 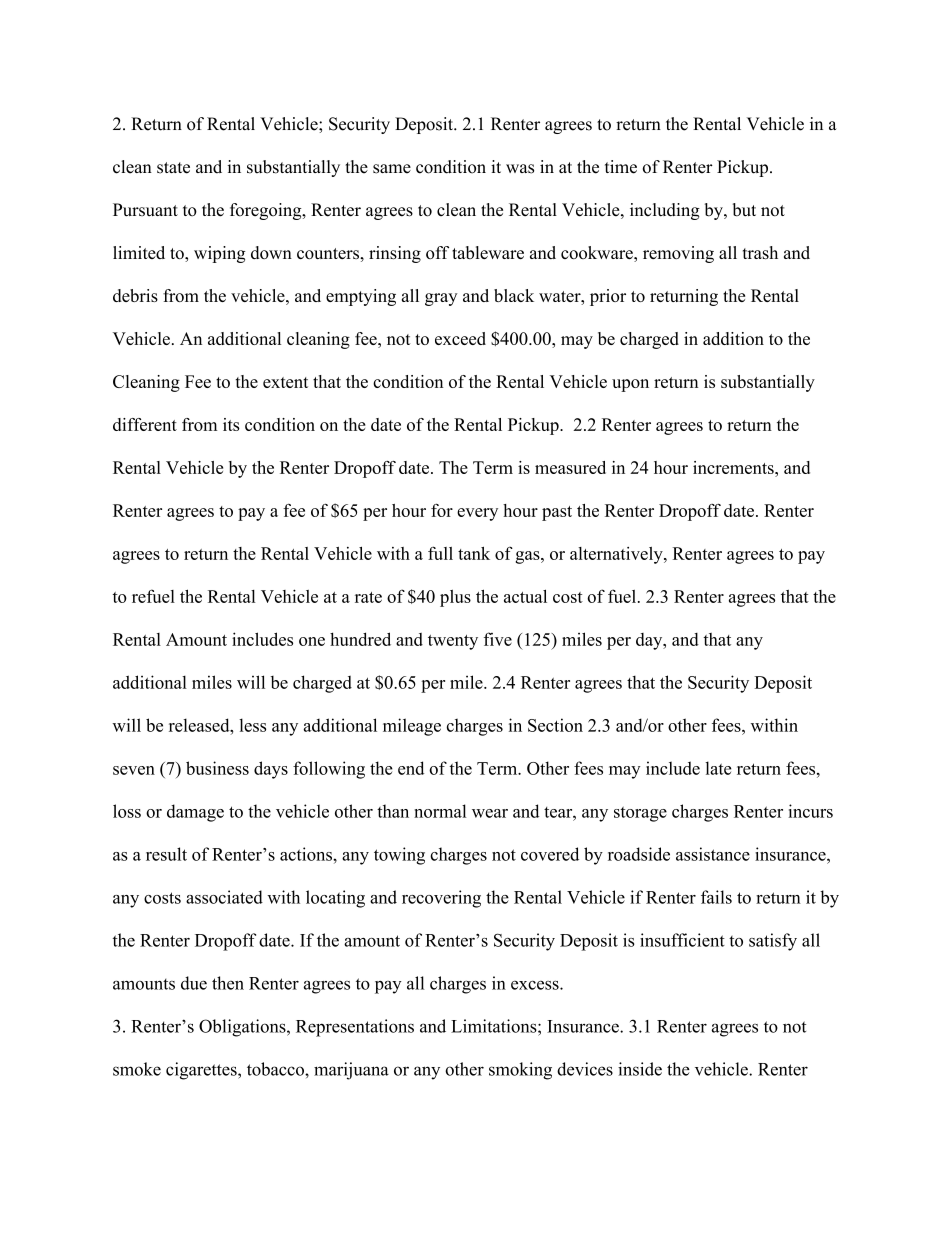 I want to click on its, so click(x=231, y=424).
